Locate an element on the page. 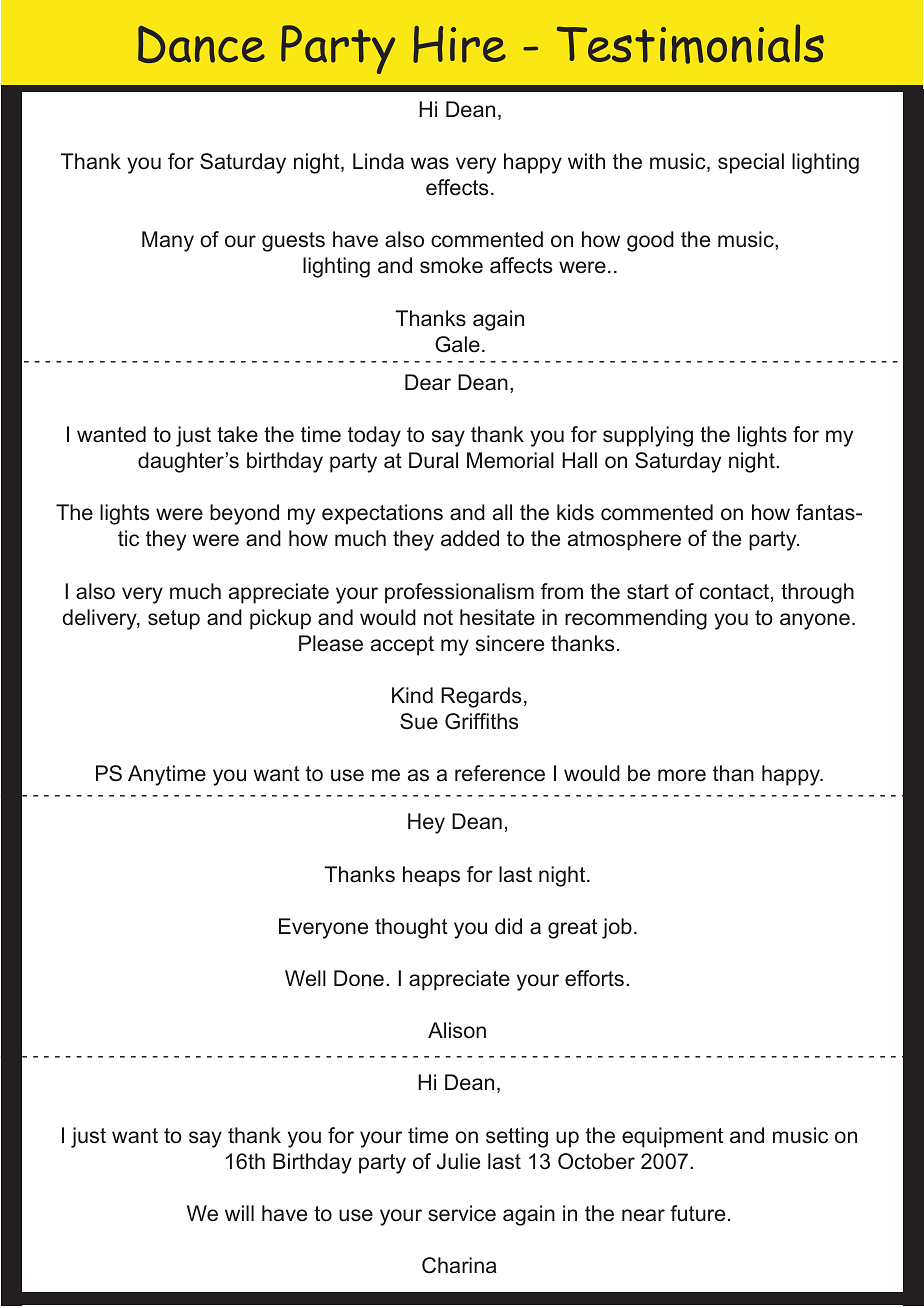  future is located at coordinates (697, 1213).
